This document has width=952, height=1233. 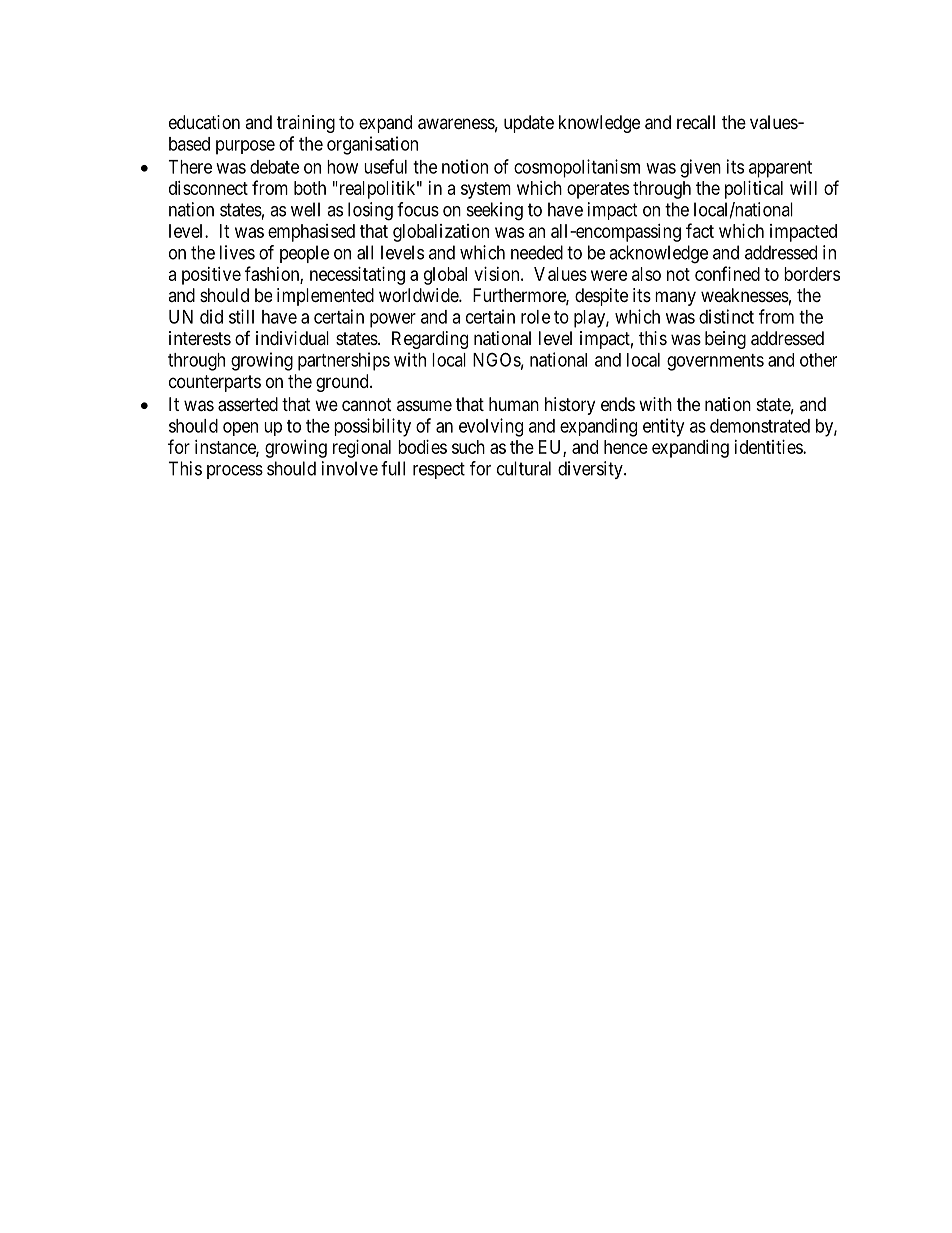 What do you see at coordinates (524, 468) in the document?
I see `cultural` at bounding box center [524, 468].
